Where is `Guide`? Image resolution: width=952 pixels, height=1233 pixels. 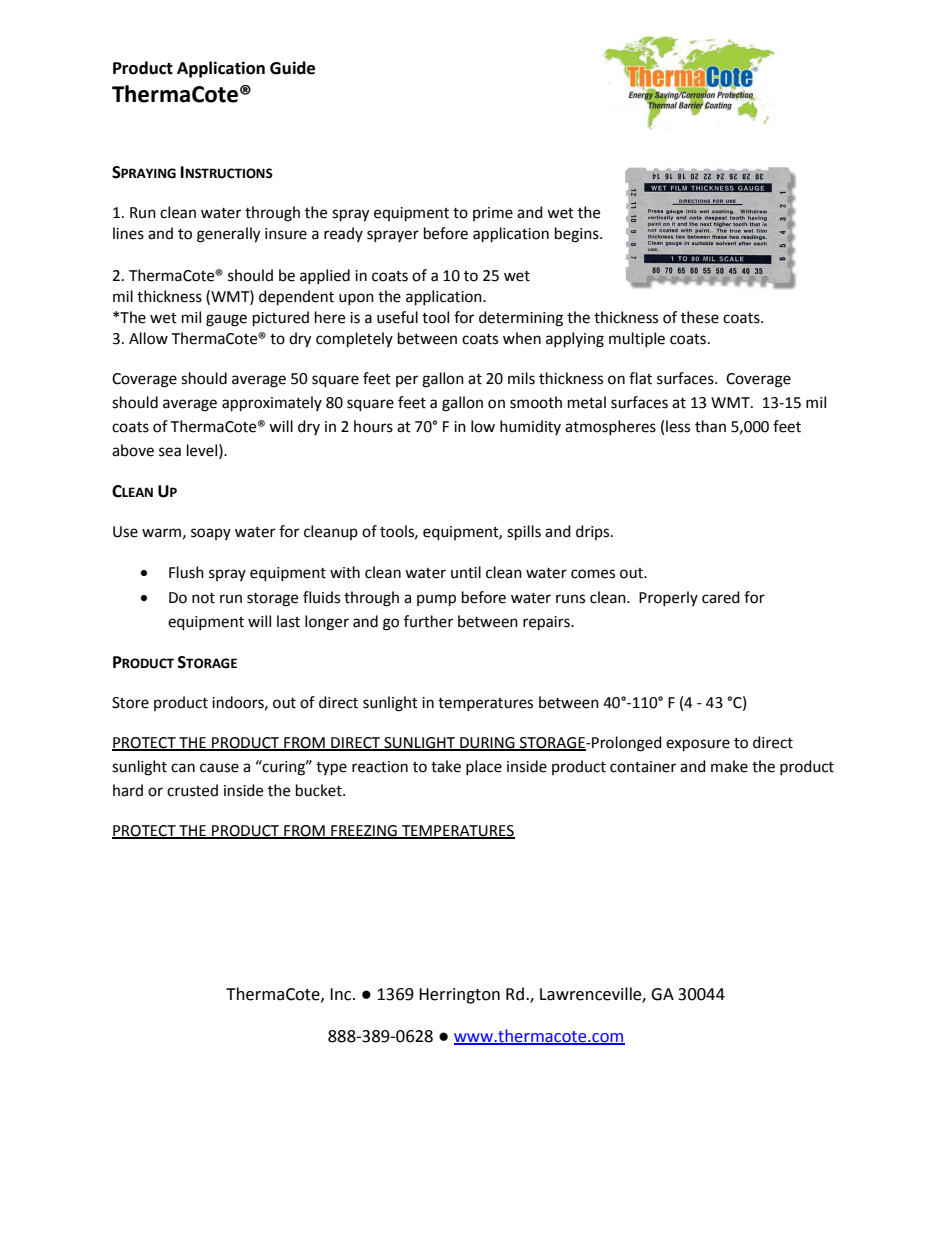
Guide is located at coordinates (292, 68).
